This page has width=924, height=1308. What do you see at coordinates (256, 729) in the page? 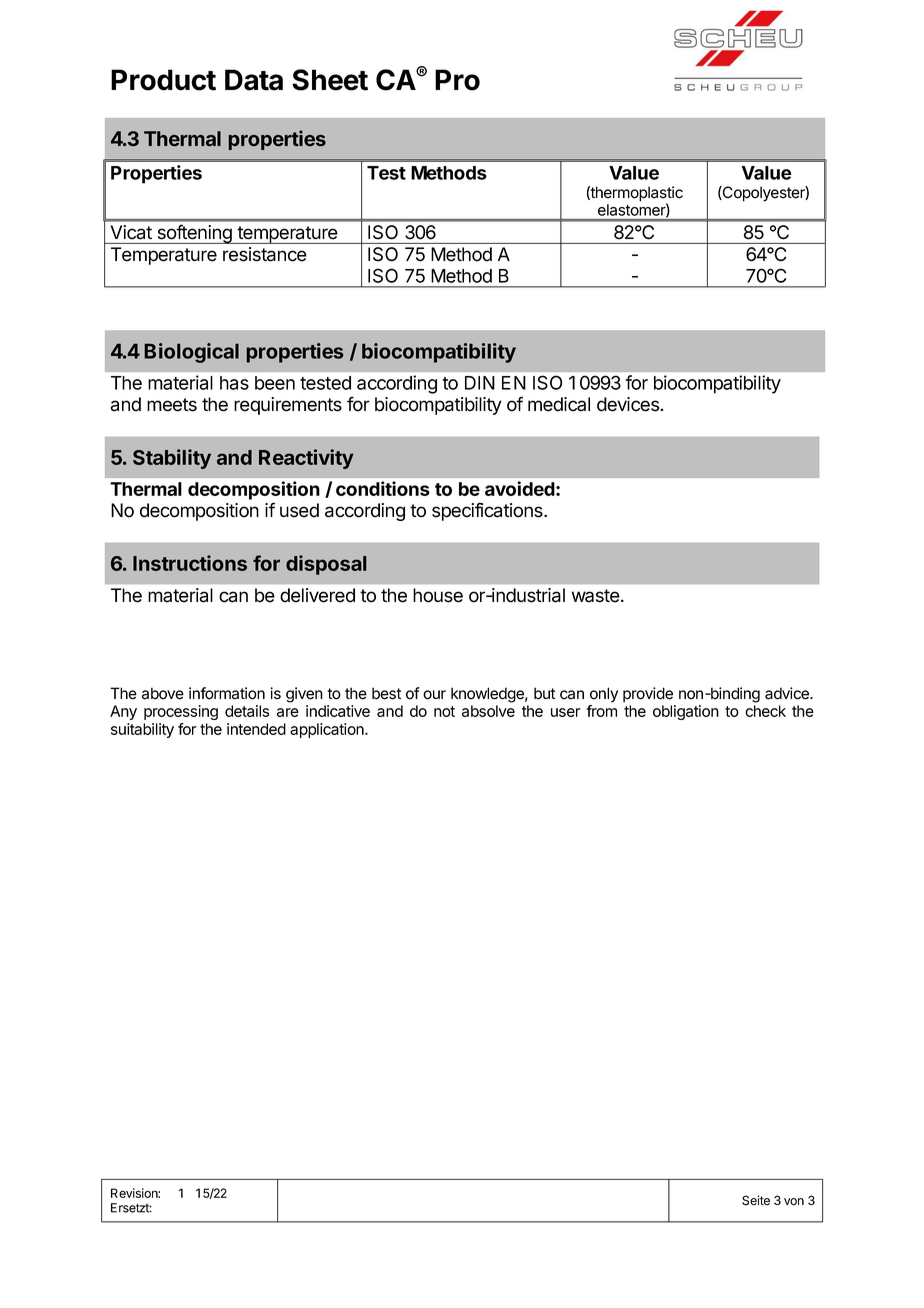
I see `intended` at bounding box center [256, 729].
